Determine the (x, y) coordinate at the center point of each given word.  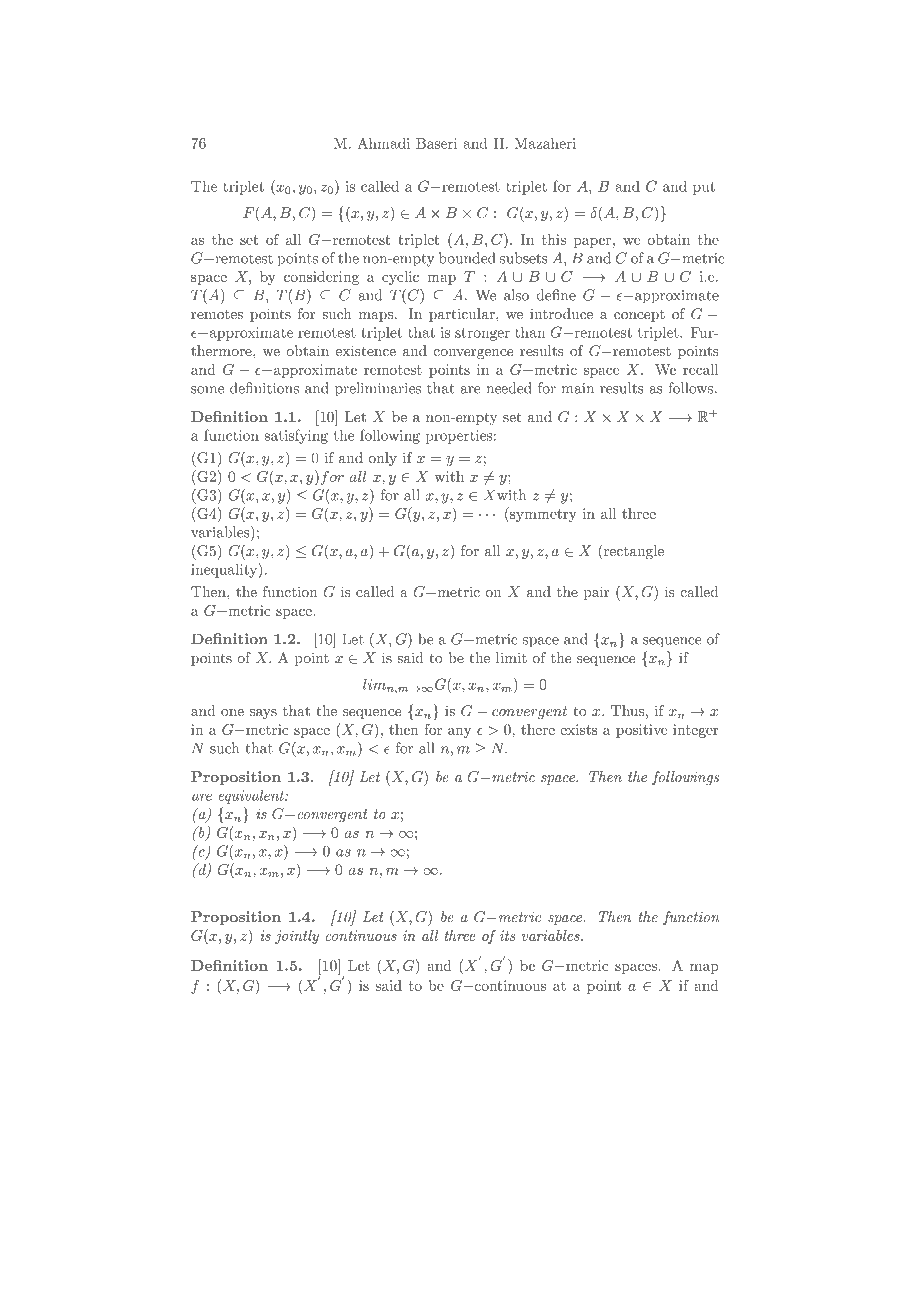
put (704, 188)
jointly (297, 937)
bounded (467, 258)
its (507, 935)
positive (641, 731)
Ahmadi (383, 143)
